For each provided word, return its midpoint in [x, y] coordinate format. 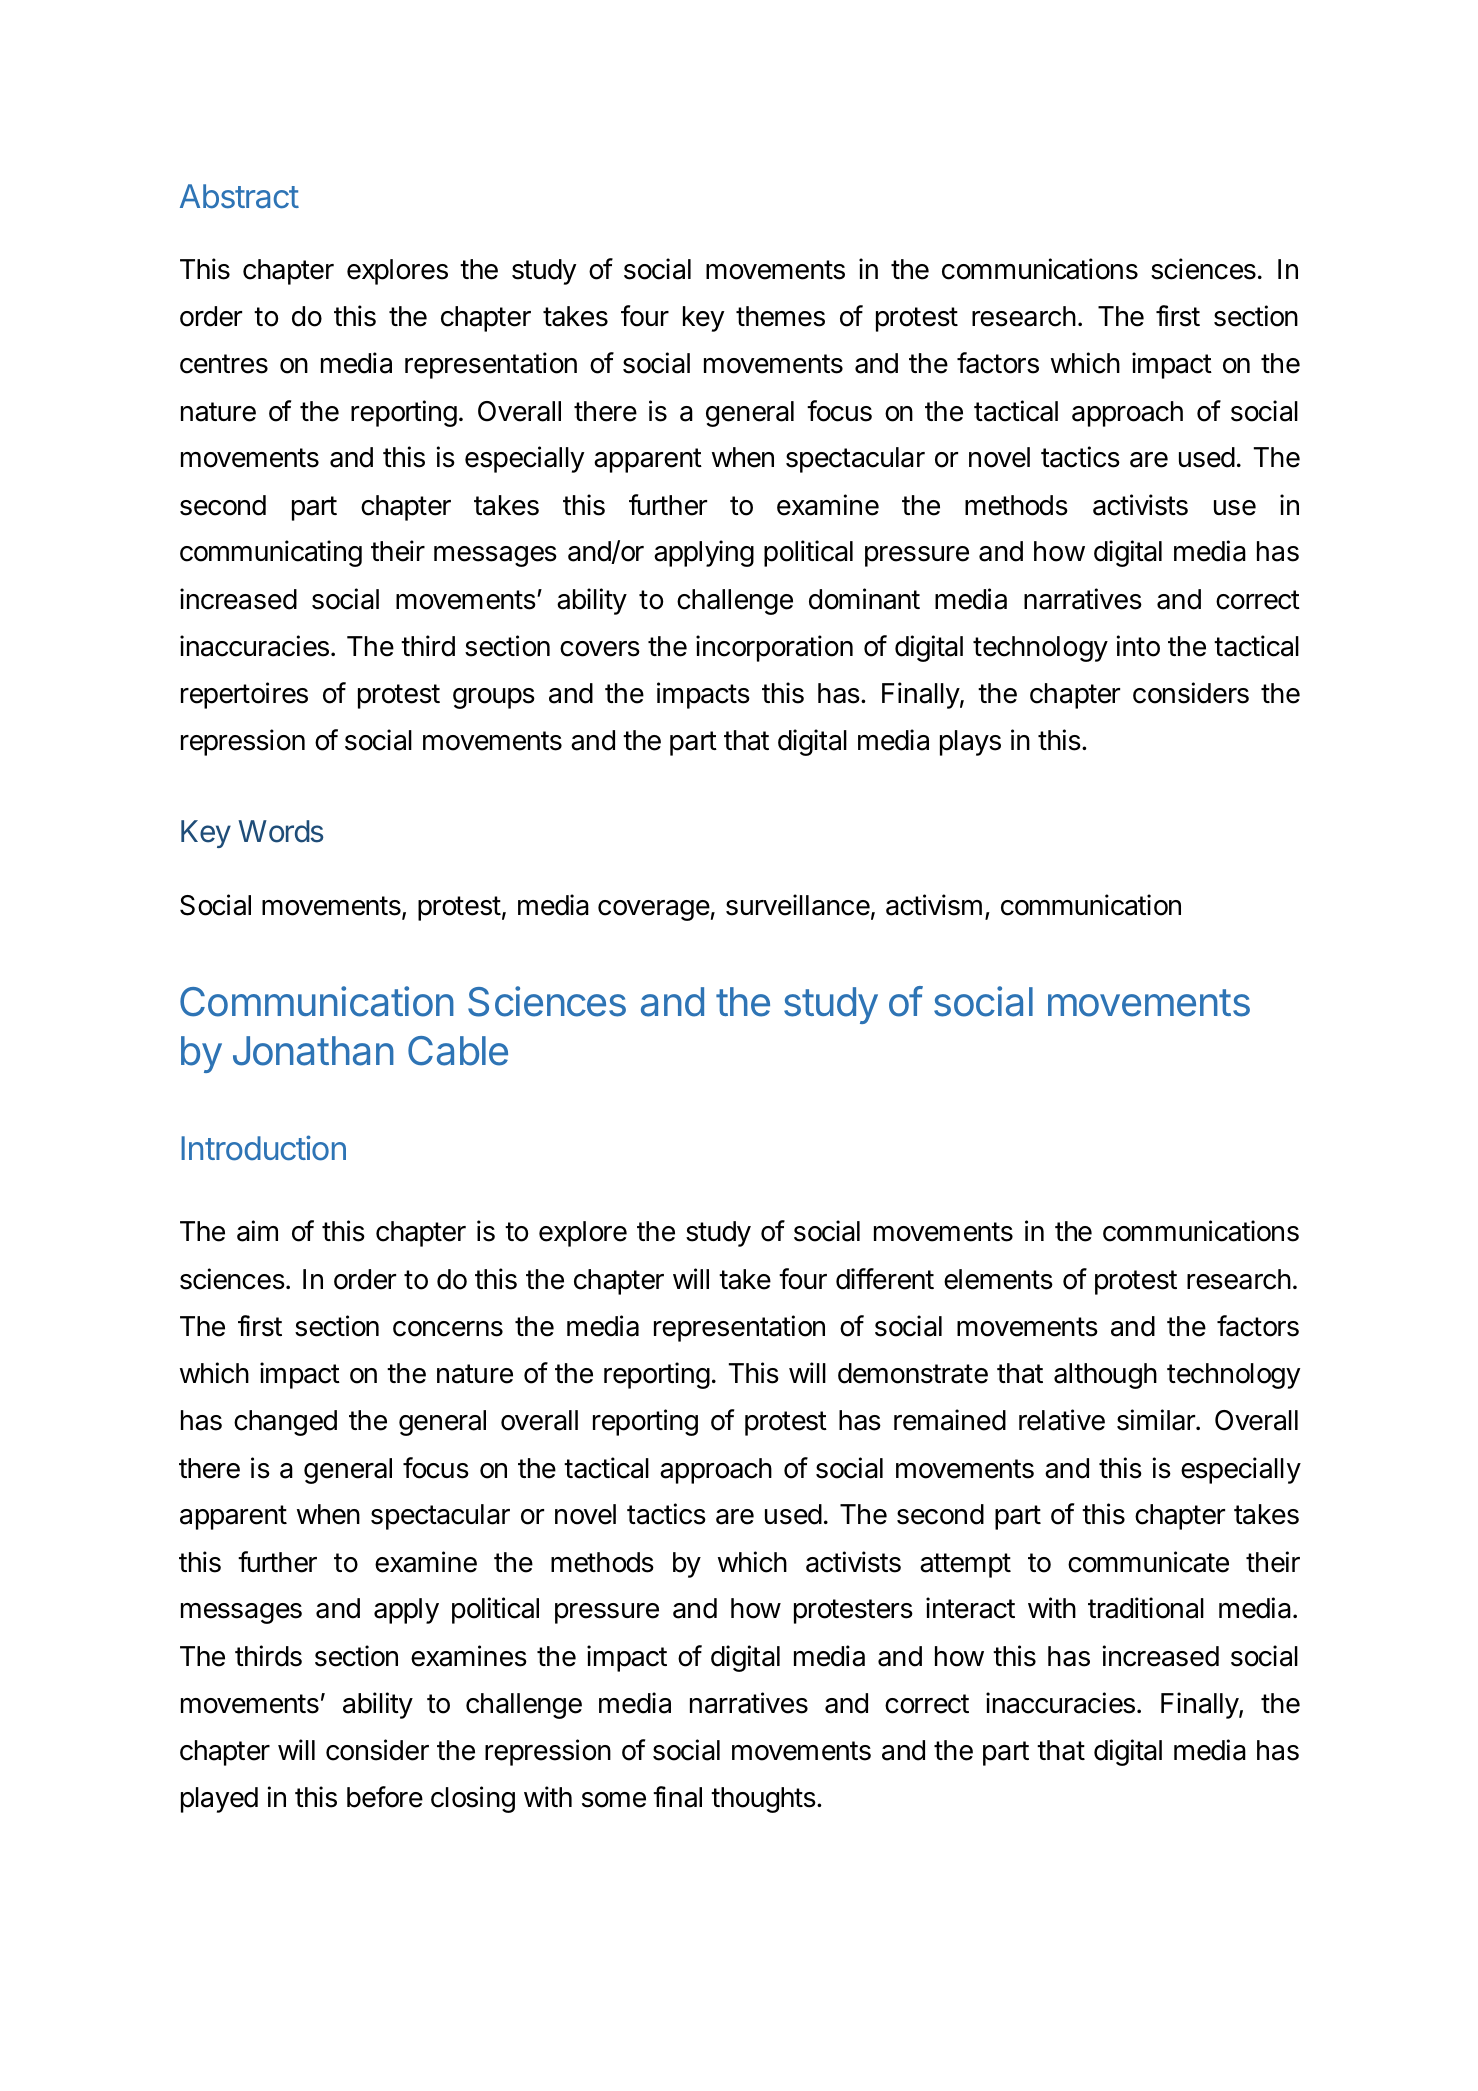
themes [780, 316]
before [385, 1797]
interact [970, 1608]
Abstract [239, 196]
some [614, 1800]
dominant [864, 599]
